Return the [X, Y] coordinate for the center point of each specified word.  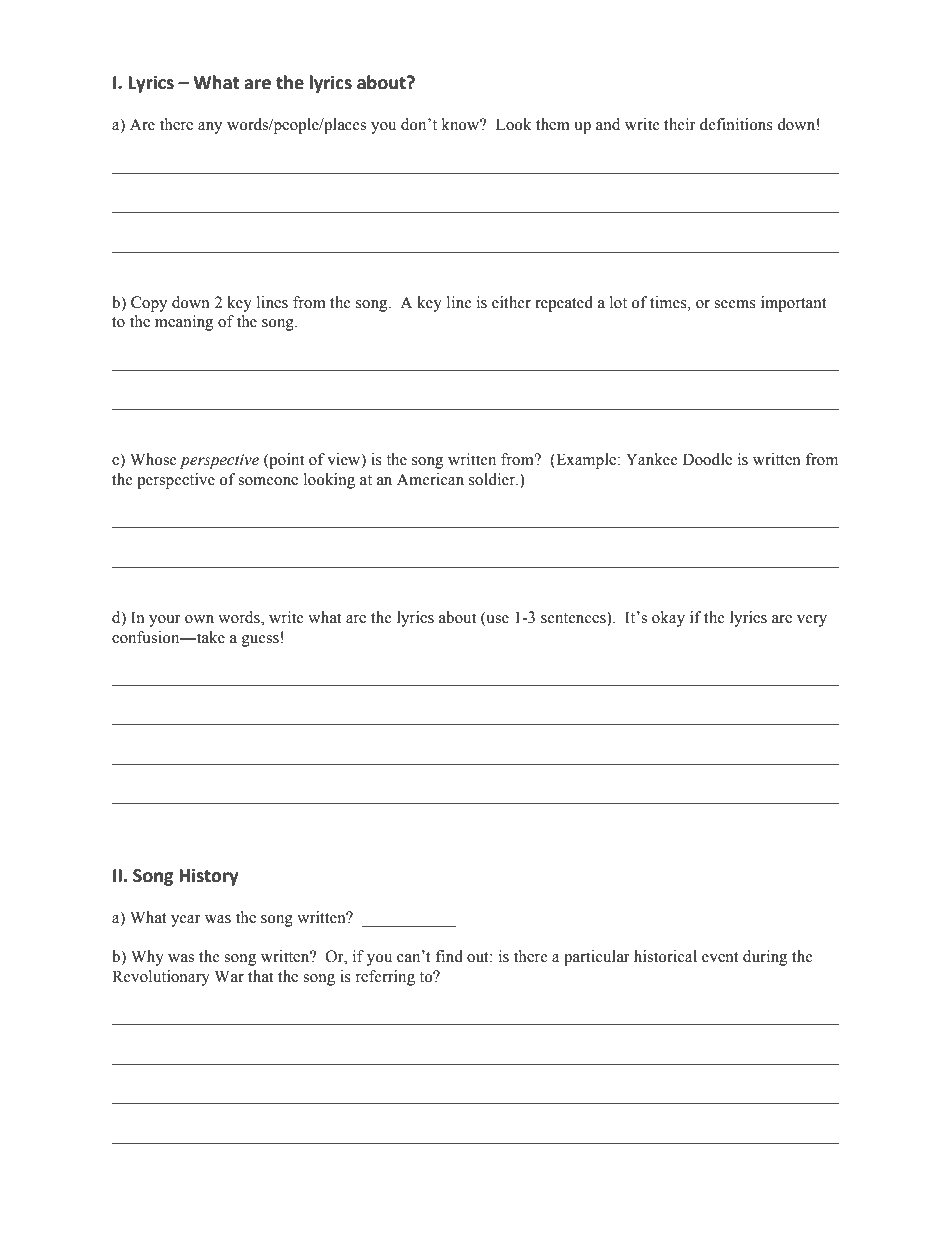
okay [668, 619]
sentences [574, 617]
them [553, 124]
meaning [184, 323]
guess [260, 641]
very [812, 621]
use [496, 620]
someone [268, 481]
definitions [736, 124]
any [210, 128]
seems [735, 304]
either [511, 302]
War [229, 976]
